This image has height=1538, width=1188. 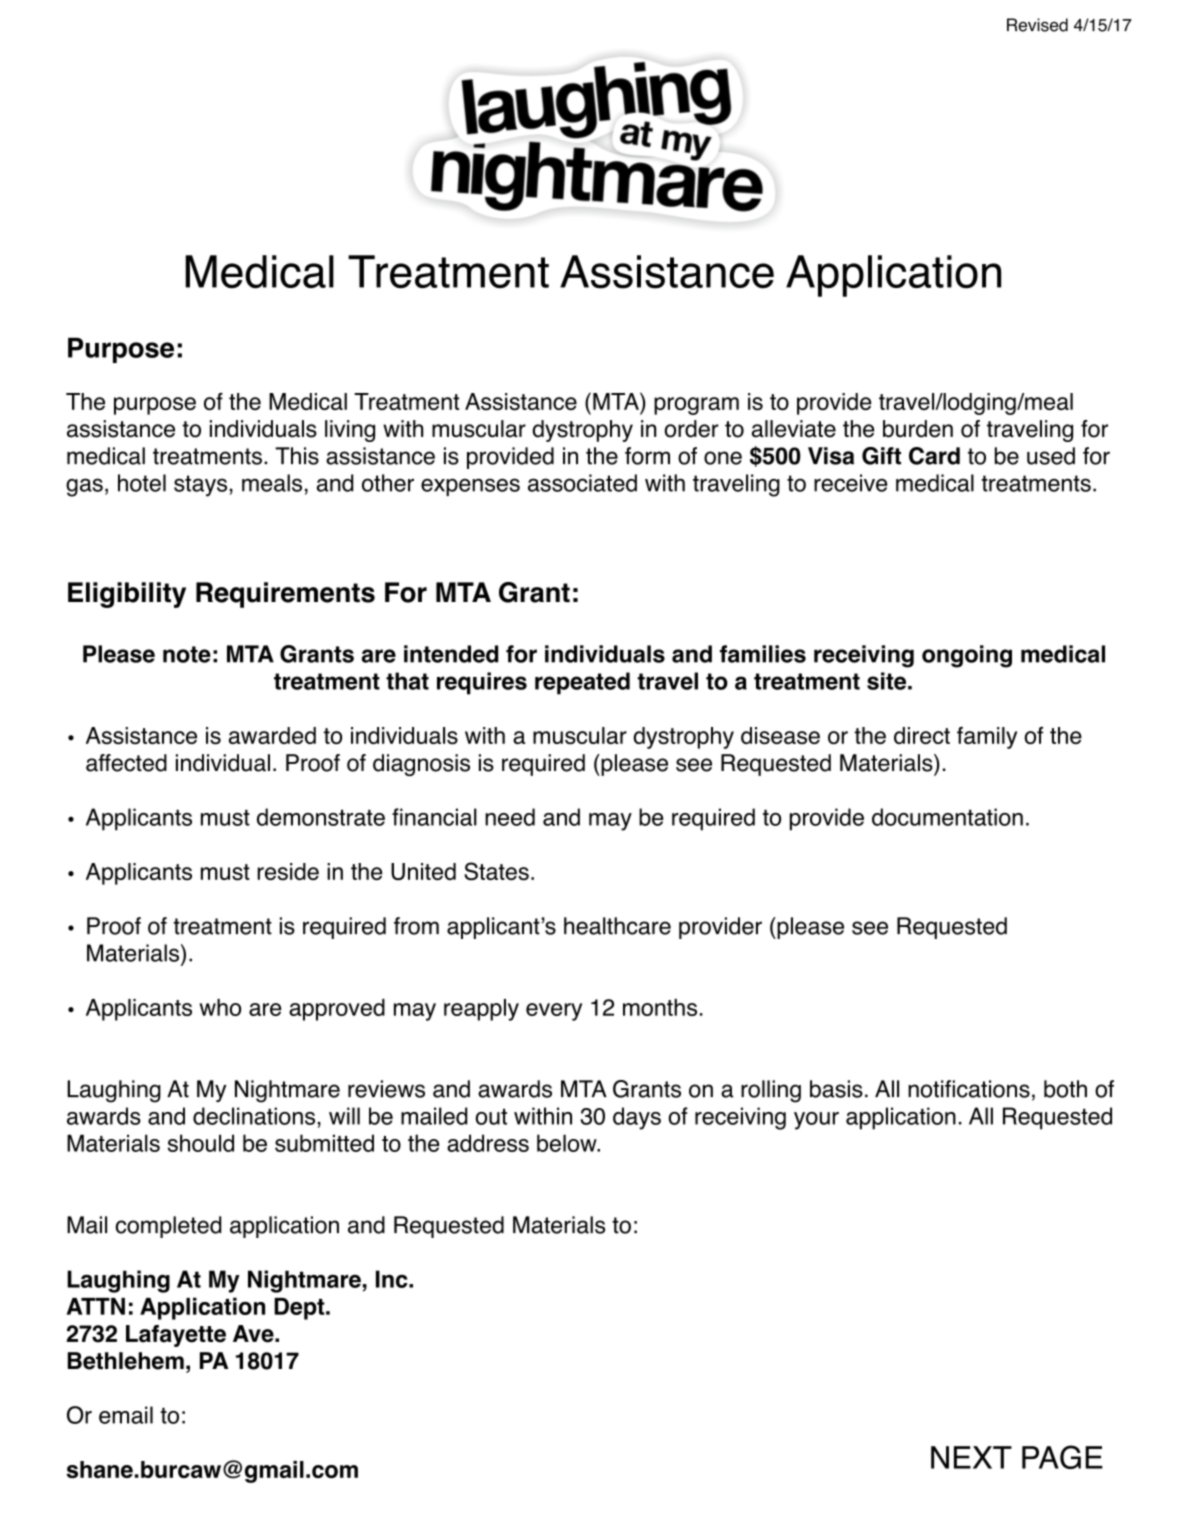 I want to click on burden, so click(x=918, y=429).
